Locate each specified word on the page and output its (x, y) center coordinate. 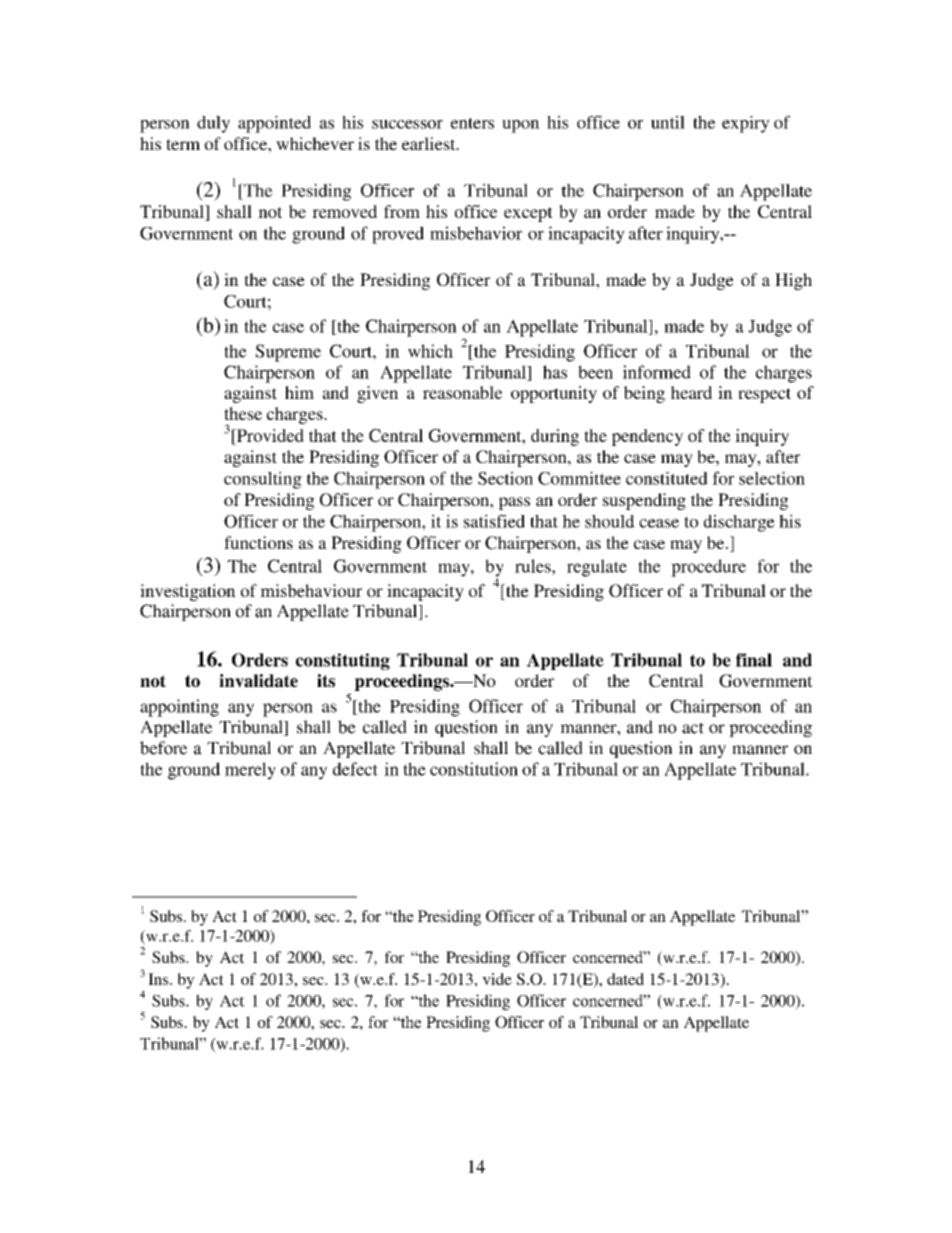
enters (472, 123)
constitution (474, 769)
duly (213, 124)
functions (258, 542)
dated (625, 979)
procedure (708, 568)
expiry (746, 124)
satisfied (494, 521)
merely (250, 771)
